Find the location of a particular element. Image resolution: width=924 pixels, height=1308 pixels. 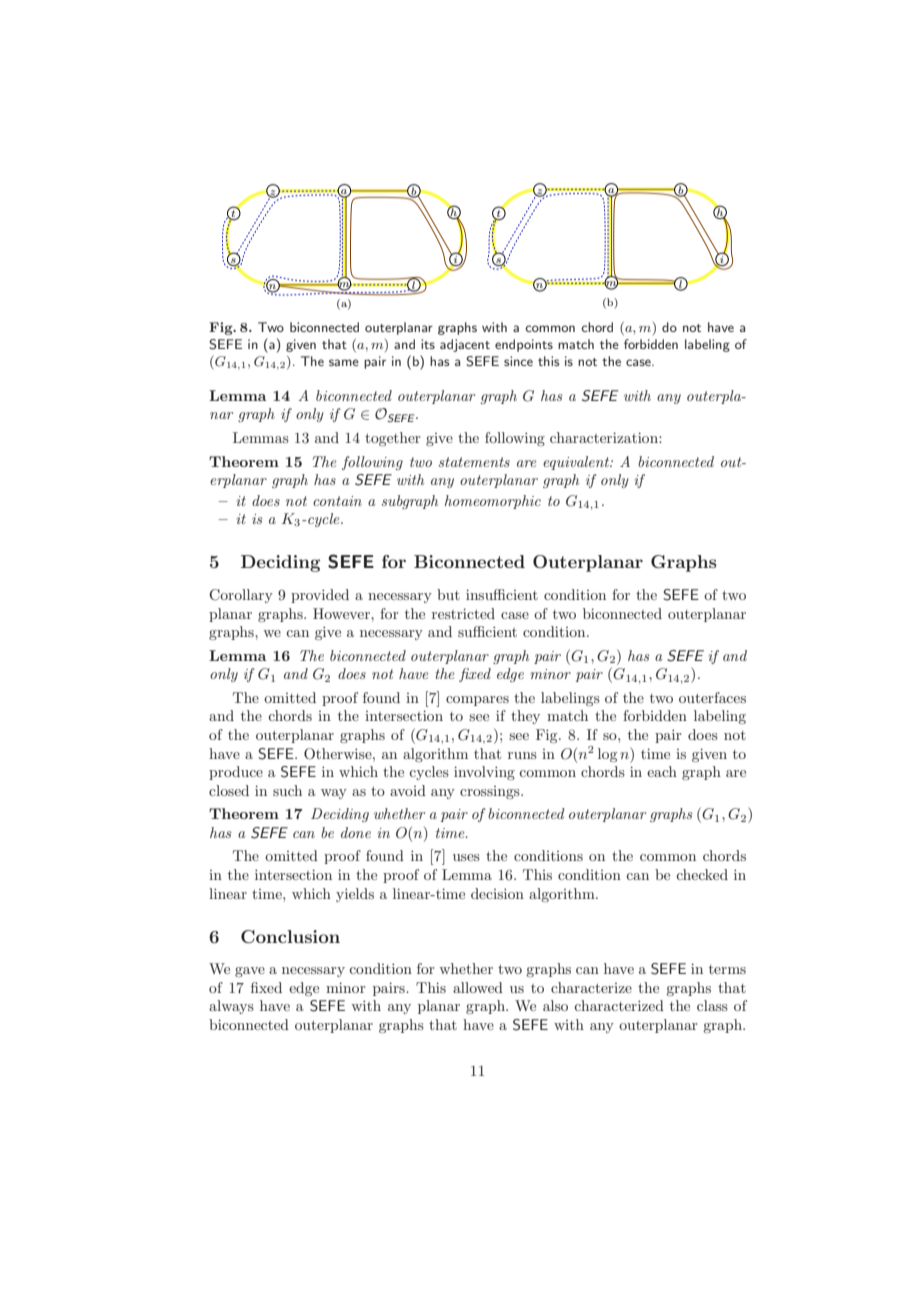

same is located at coordinates (344, 362).
